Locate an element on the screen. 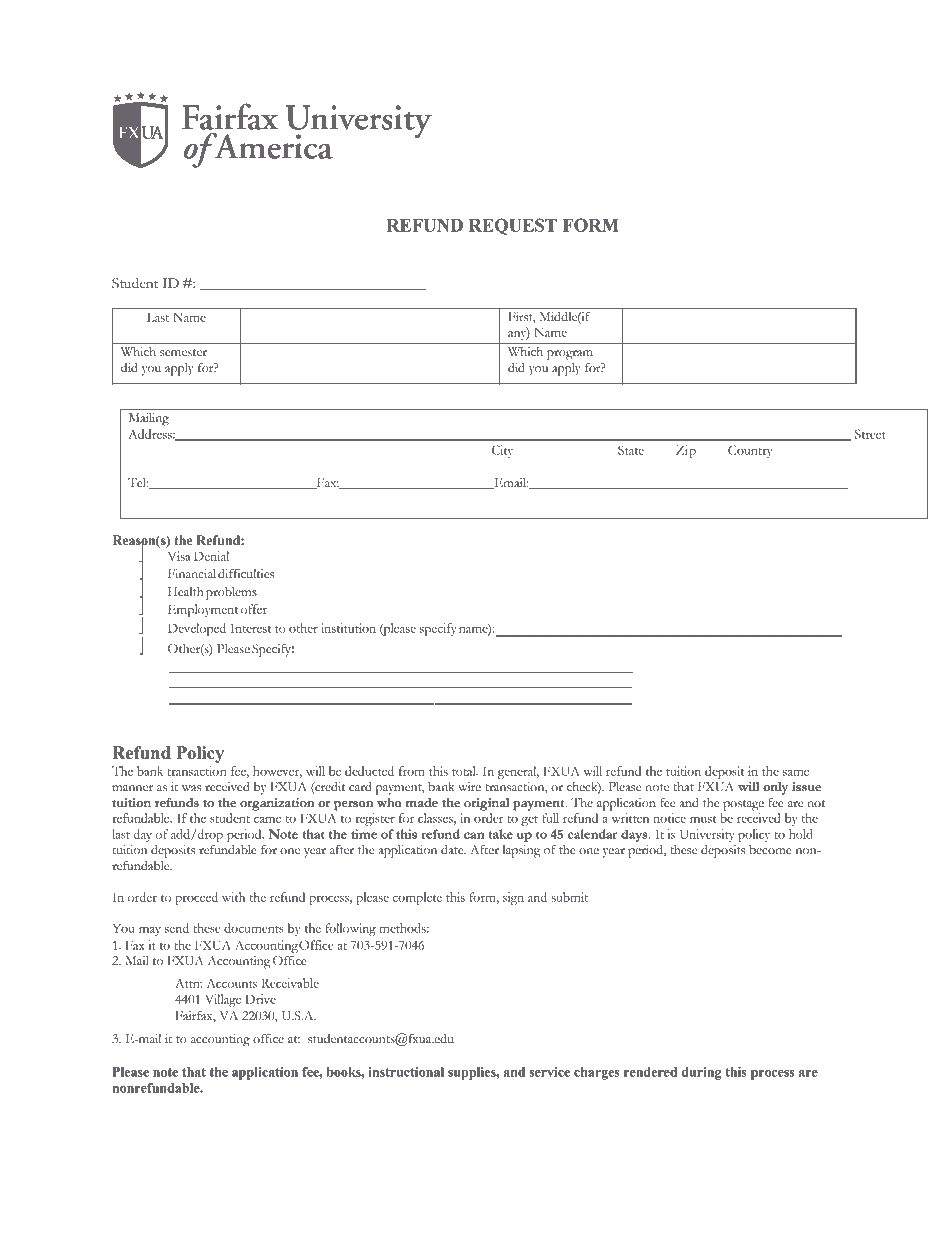  service is located at coordinates (549, 1072).
